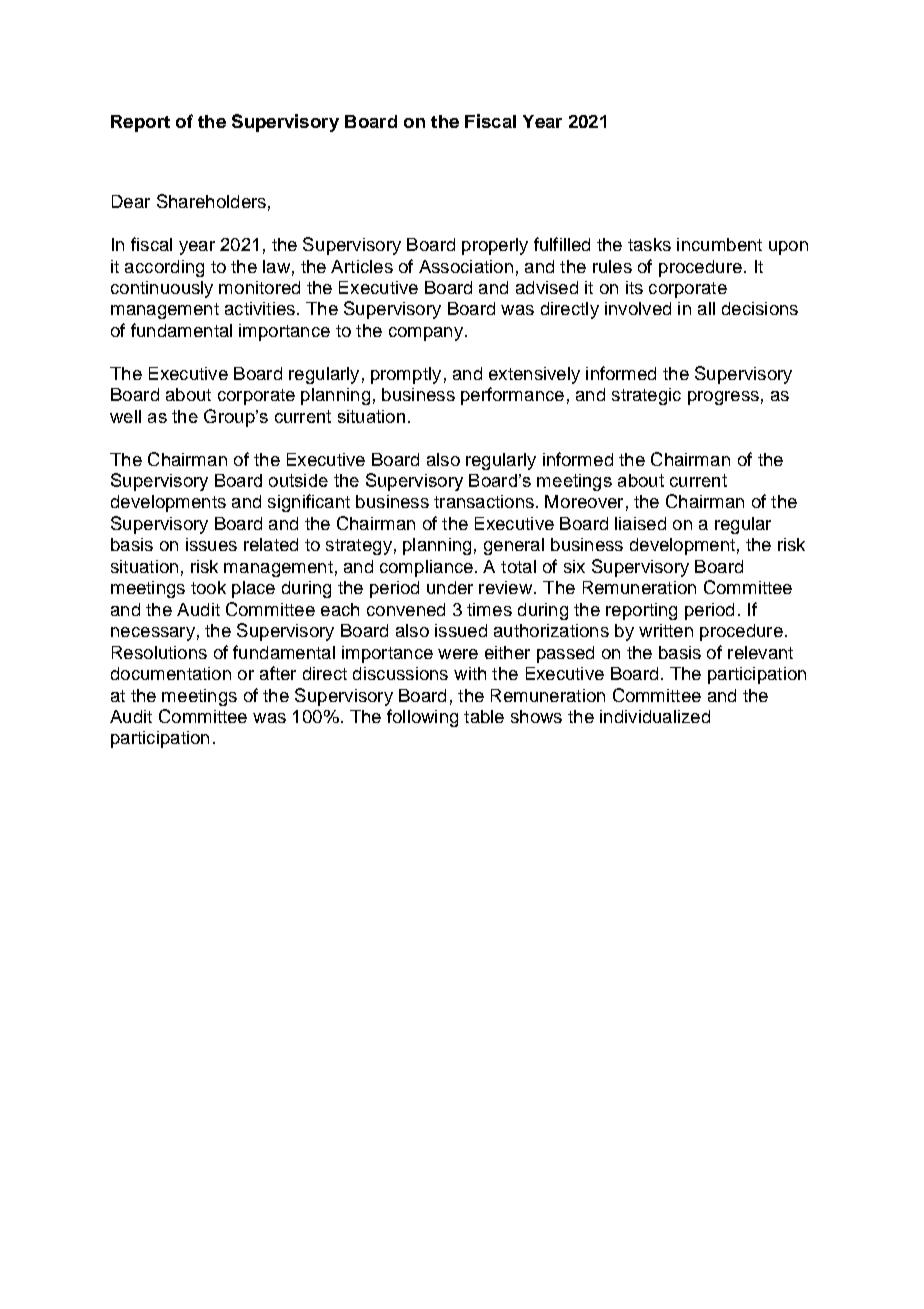  I want to click on documentation, so click(171, 673).
